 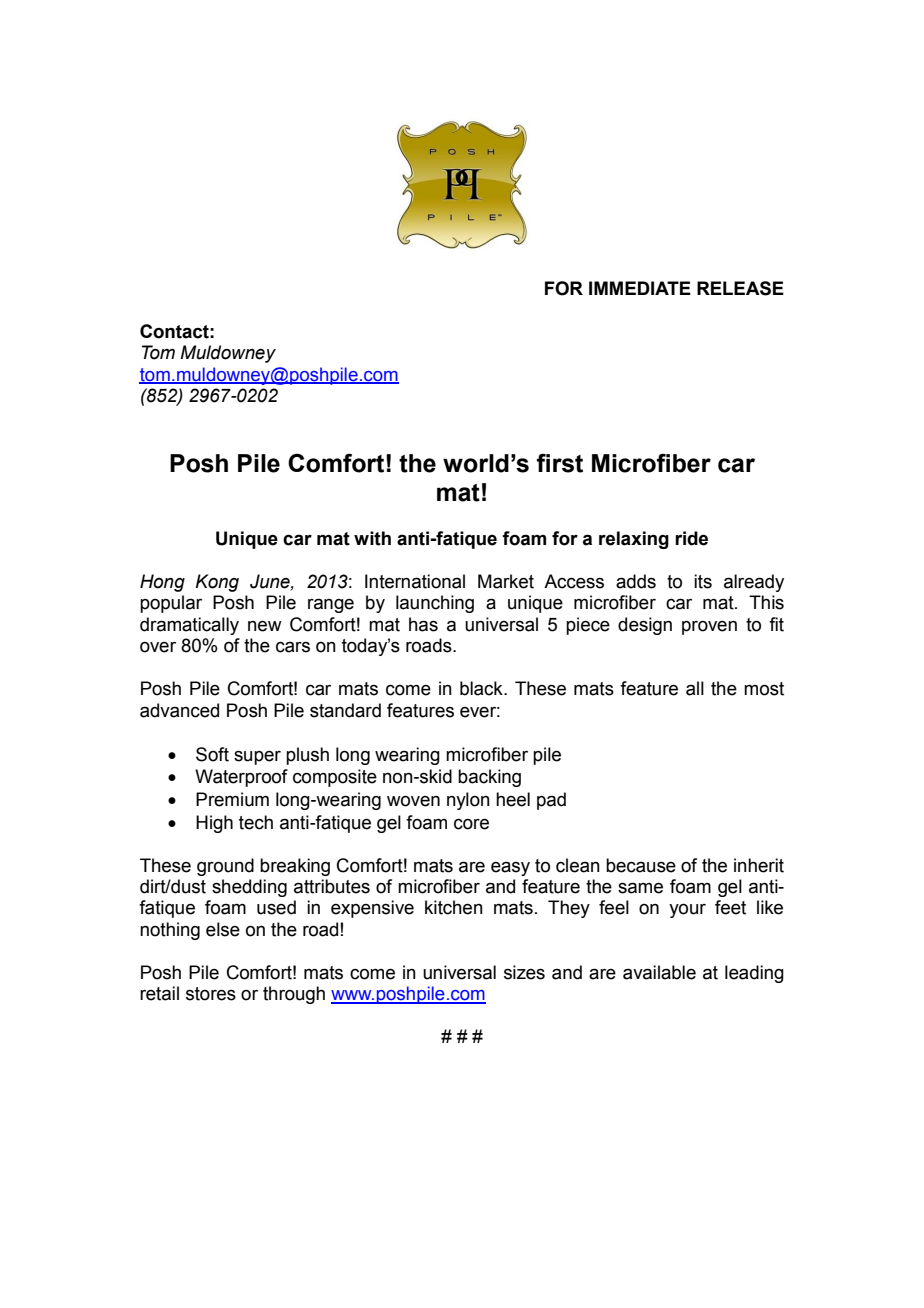 What do you see at coordinates (709, 628) in the page?
I see `proven` at bounding box center [709, 628].
